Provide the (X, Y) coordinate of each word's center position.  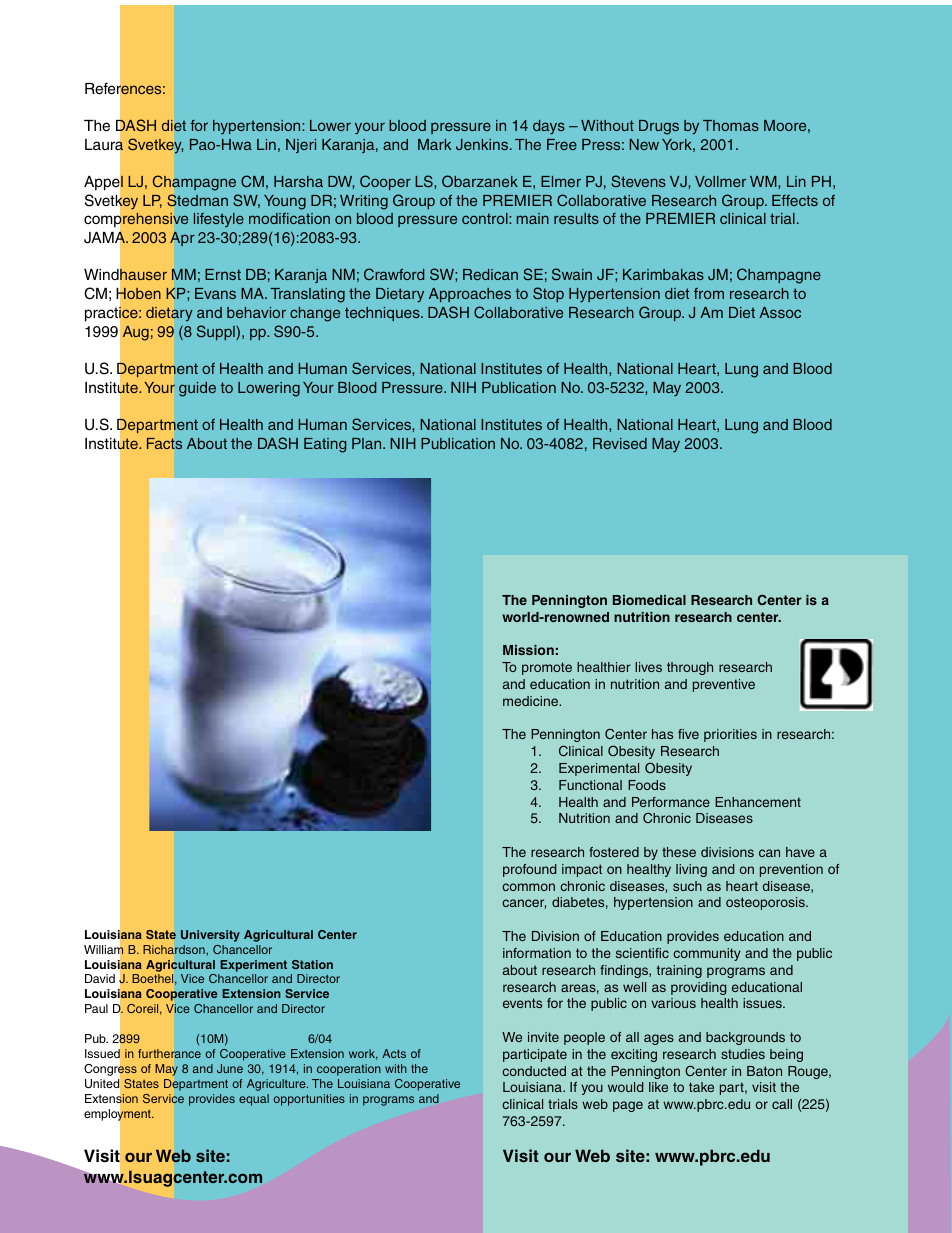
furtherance (169, 1053)
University (210, 936)
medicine (532, 701)
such (687, 886)
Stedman (197, 200)
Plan (368, 443)
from (709, 293)
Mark (434, 144)
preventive (724, 685)
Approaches (470, 295)
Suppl (217, 332)
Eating (325, 445)
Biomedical (649, 600)
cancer (524, 904)
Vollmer (720, 181)
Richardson (175, 950)
